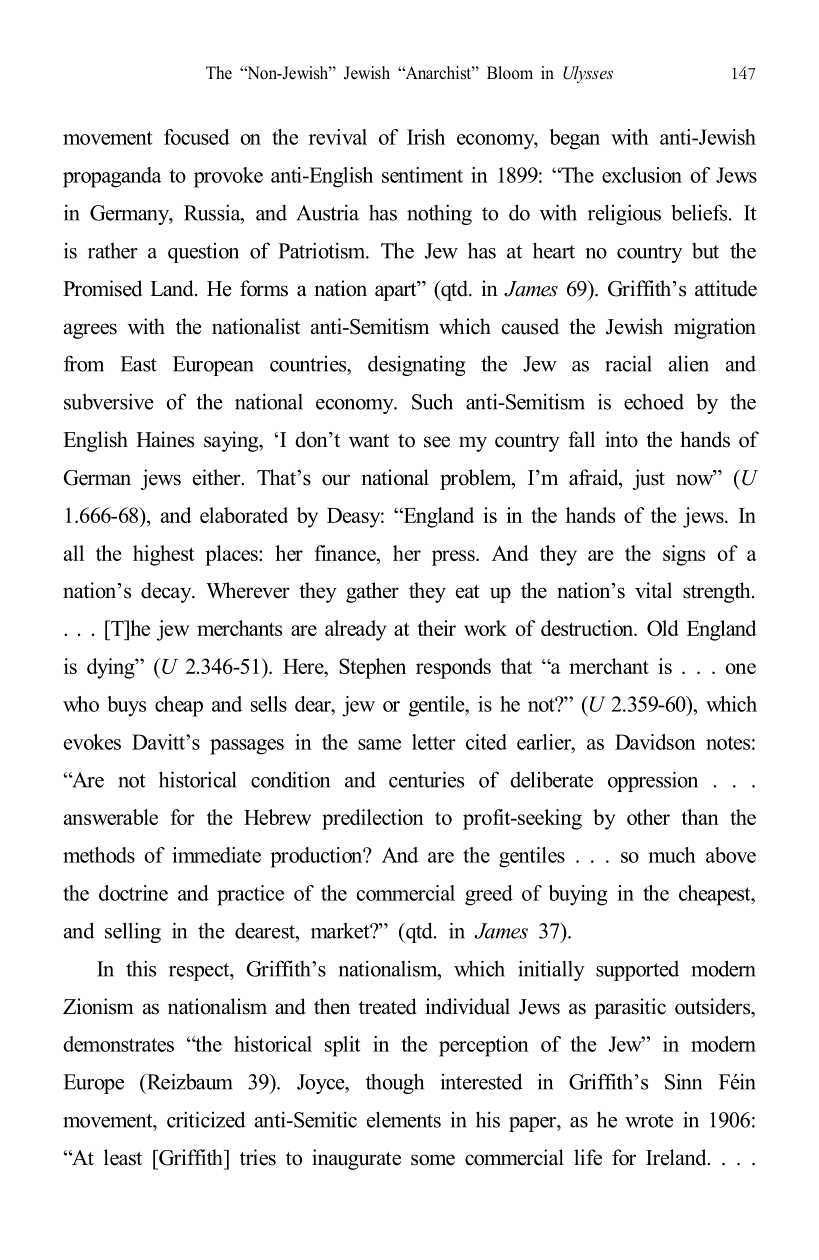 This screenshot has height=1260, width=819. I want to click on criticized, so click(206, 1119).
